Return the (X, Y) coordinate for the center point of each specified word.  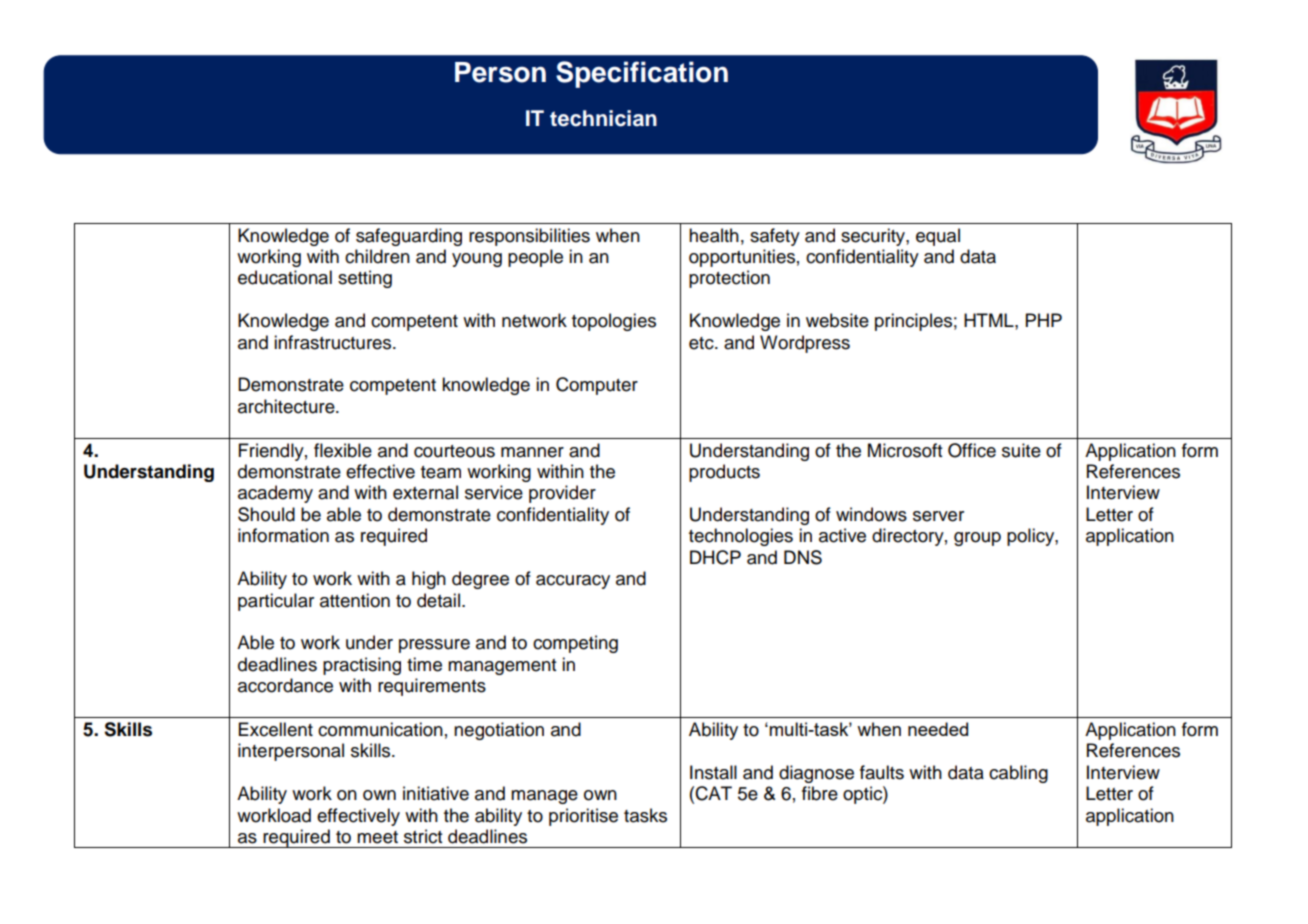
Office (972, 450)
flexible (343, 450)
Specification (642, 74)
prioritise (583, 817)
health (714, 235)
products (724, 473)
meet (377, 837)
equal (938, 237)
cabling (1018, 774)
